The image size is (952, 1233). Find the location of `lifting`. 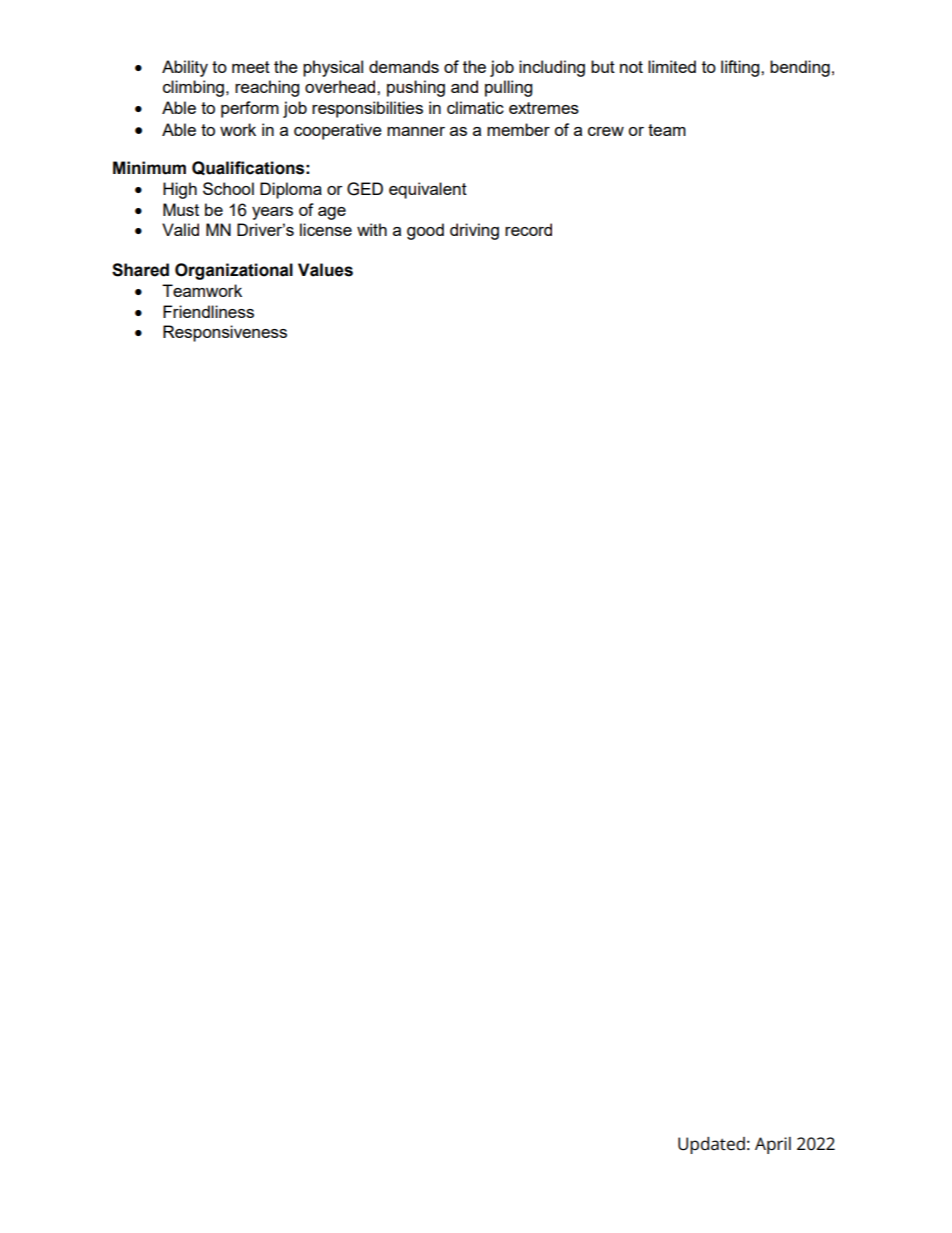

lifting is located at coordinates (741, 68).
